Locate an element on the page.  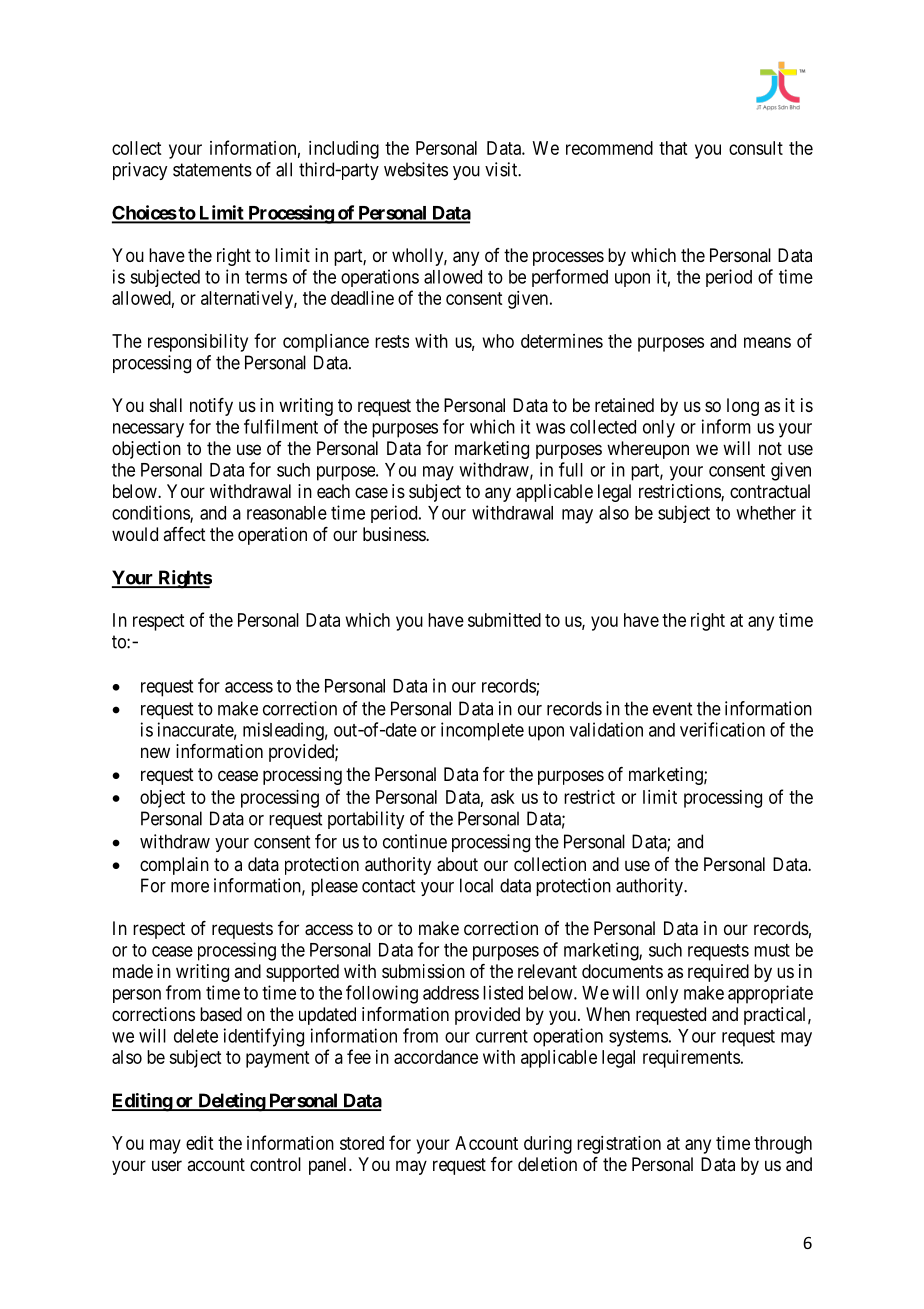
affect is located at coordinates (184, 534).
